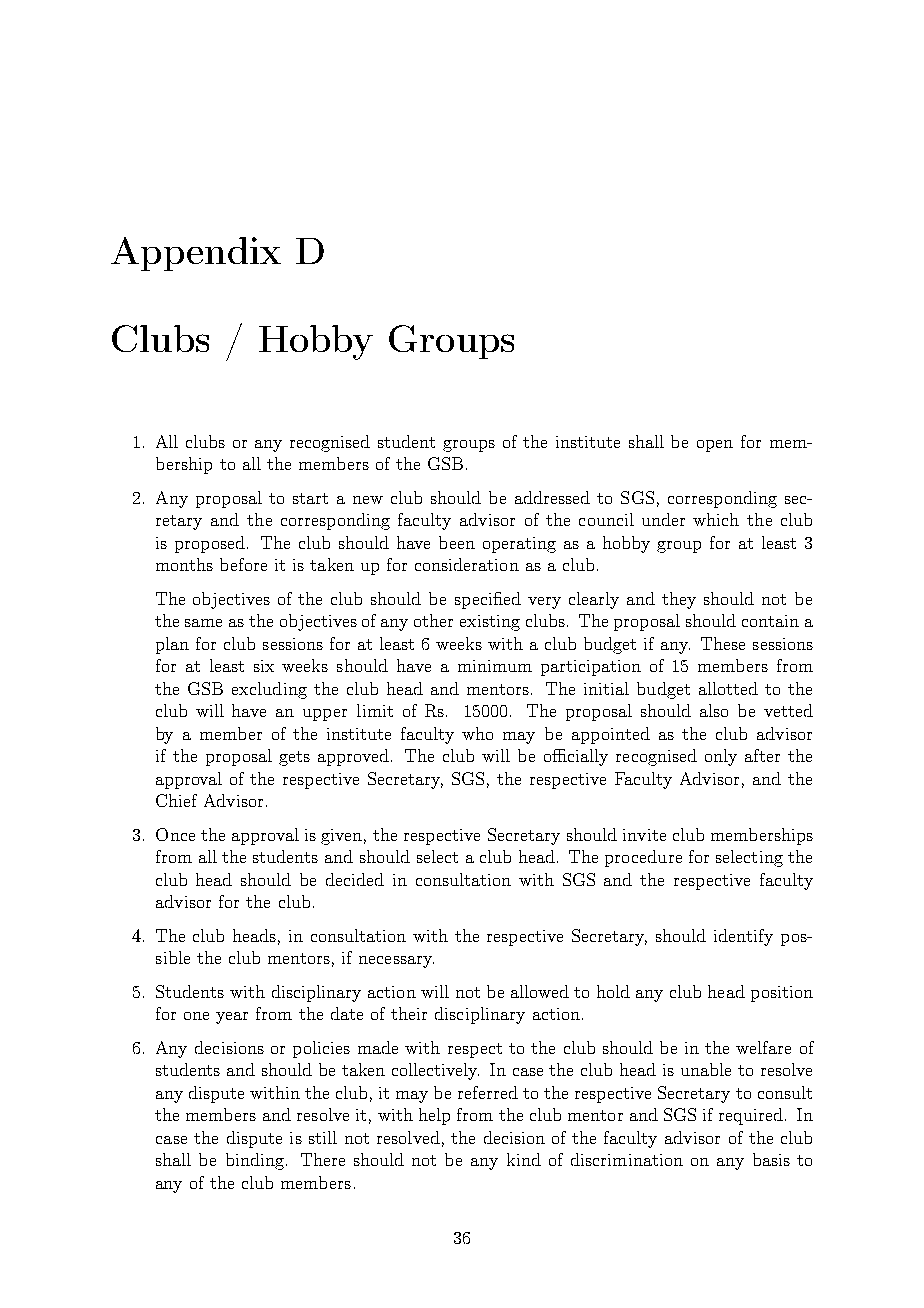 Image resolution: width=924 pixels, height=1308 pixels. Describe the element at coordinates (255, 1161) in the screenshot. I see `binding` at that location.
